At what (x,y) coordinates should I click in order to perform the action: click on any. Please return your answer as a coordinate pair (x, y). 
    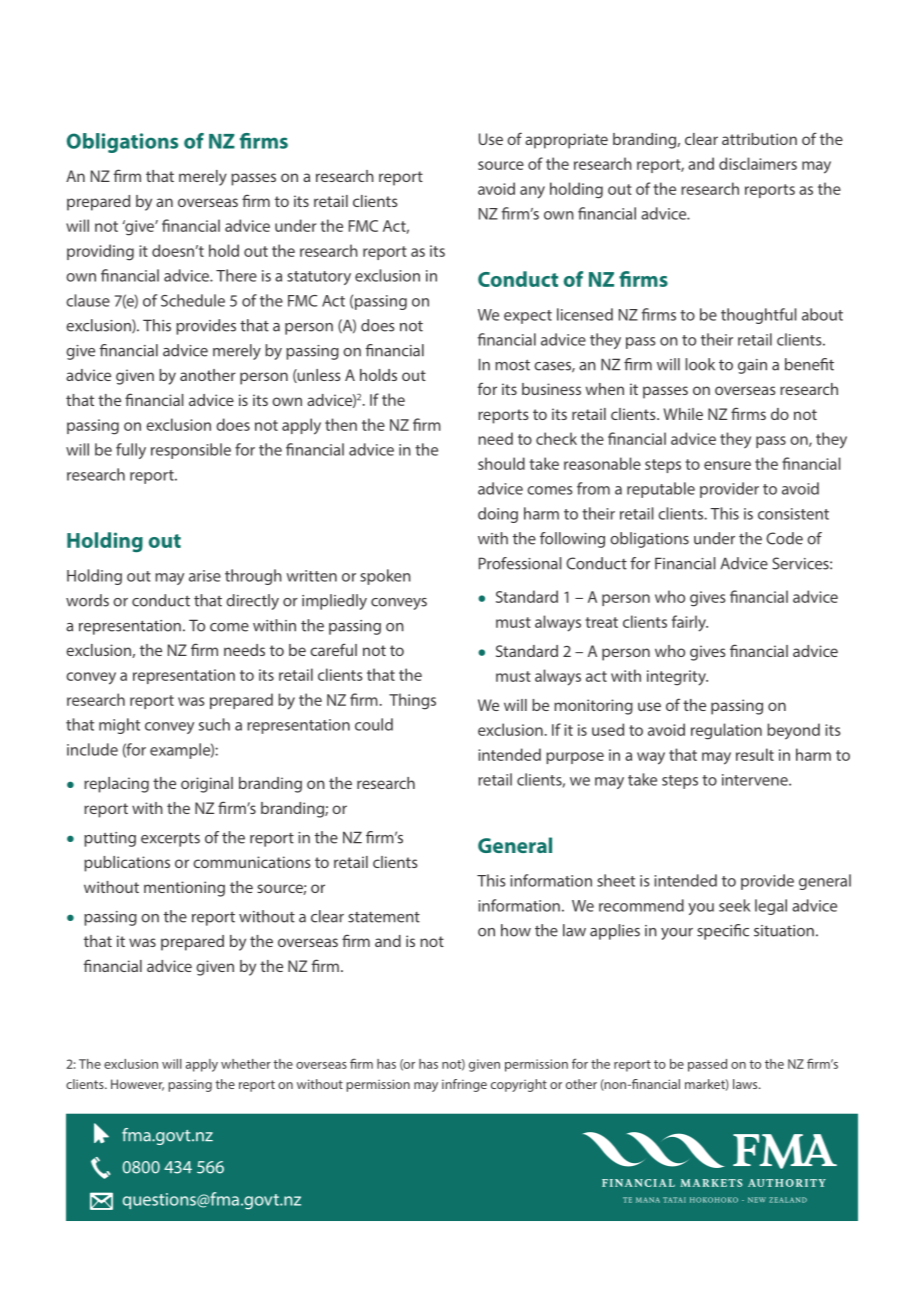
    Looking at the image, I should click on (532, 192).
